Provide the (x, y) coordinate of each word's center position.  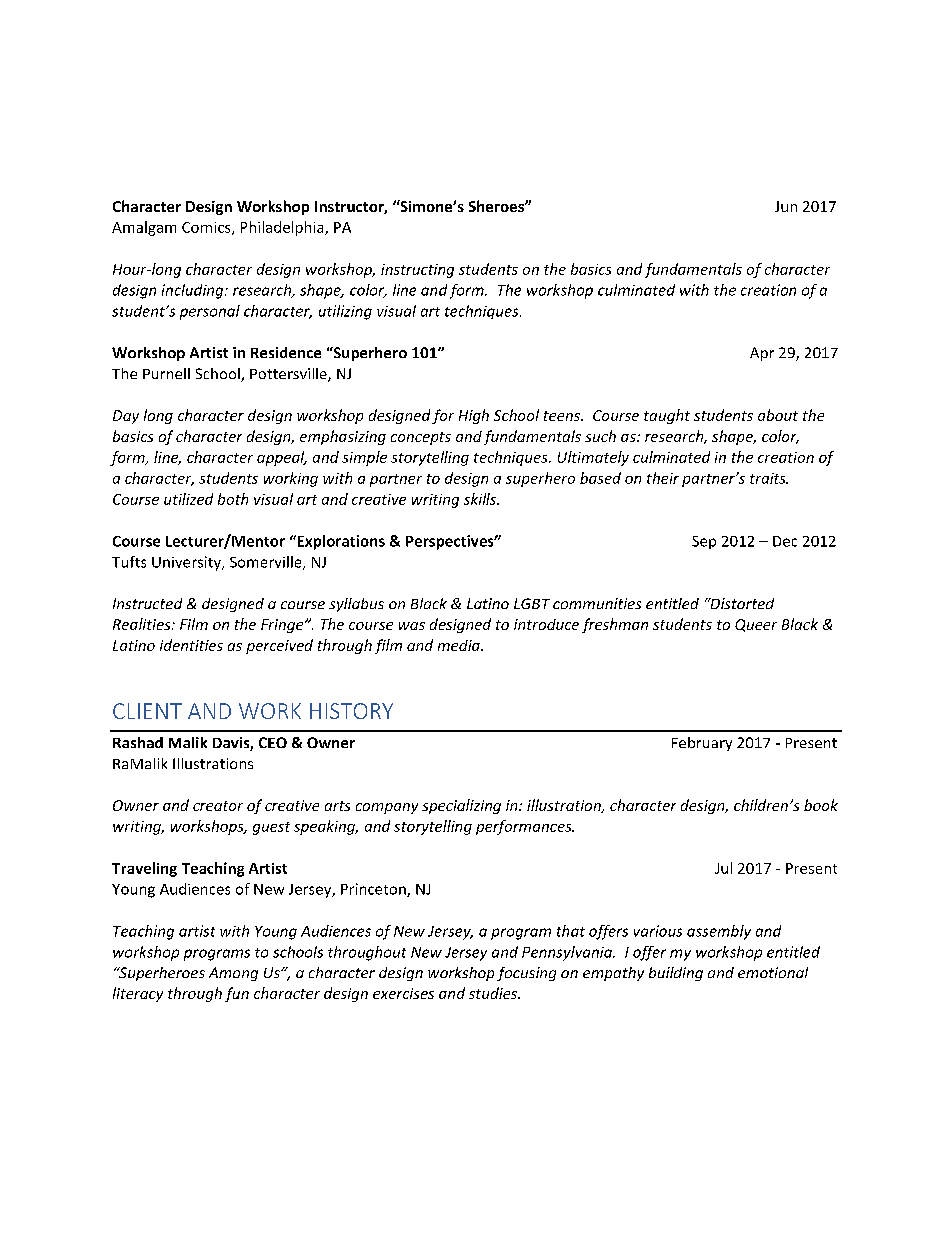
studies (494, 993)
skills (481, 499)
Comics (207, 228)
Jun (786, 206)
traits (769, 478)
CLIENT (147, 711)
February (702, 744)
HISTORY (351, 711)
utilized (188, 499)
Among (233, 974)
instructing (417, 271)
